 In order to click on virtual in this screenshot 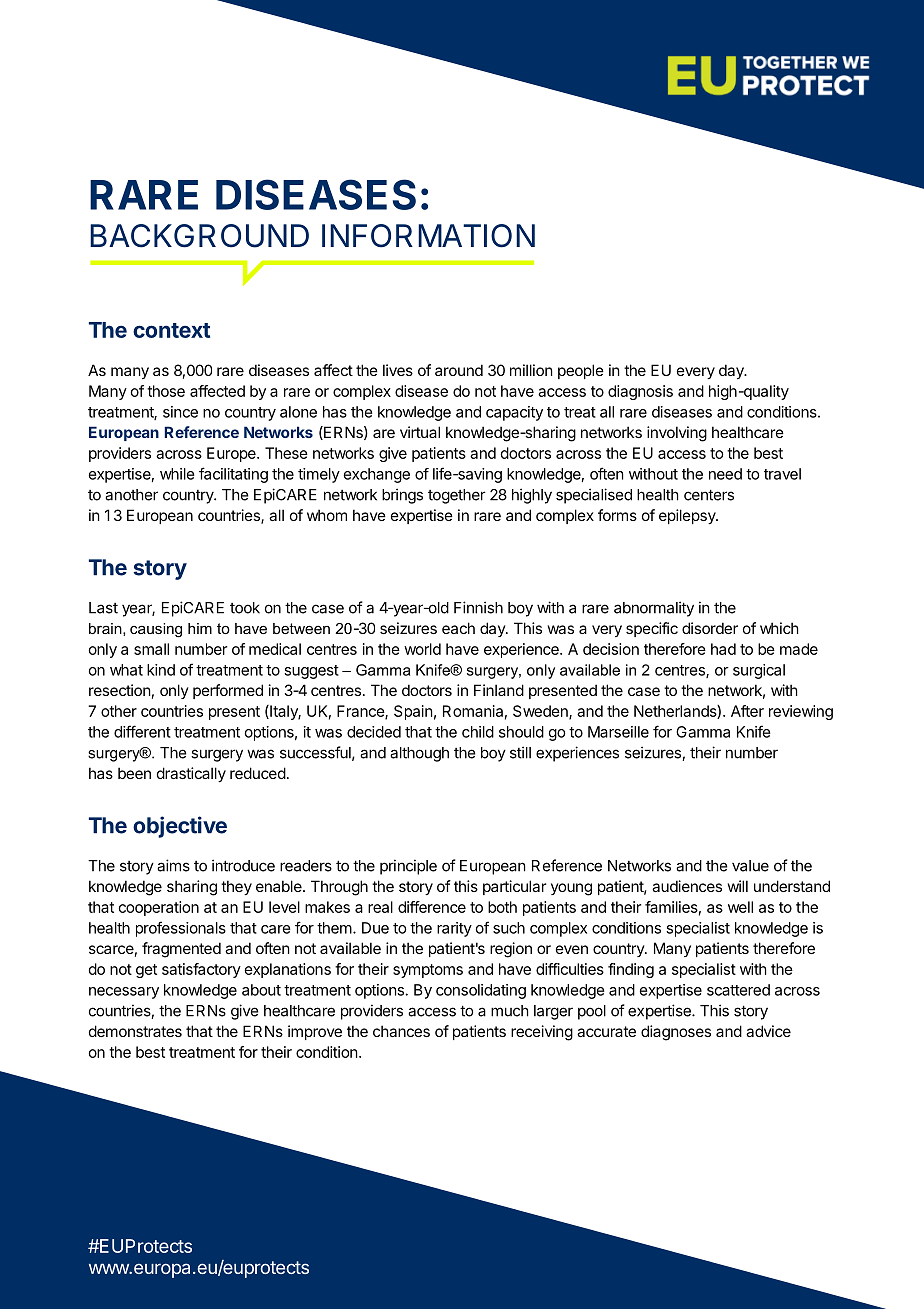, I will do `click(420, 432)`.
